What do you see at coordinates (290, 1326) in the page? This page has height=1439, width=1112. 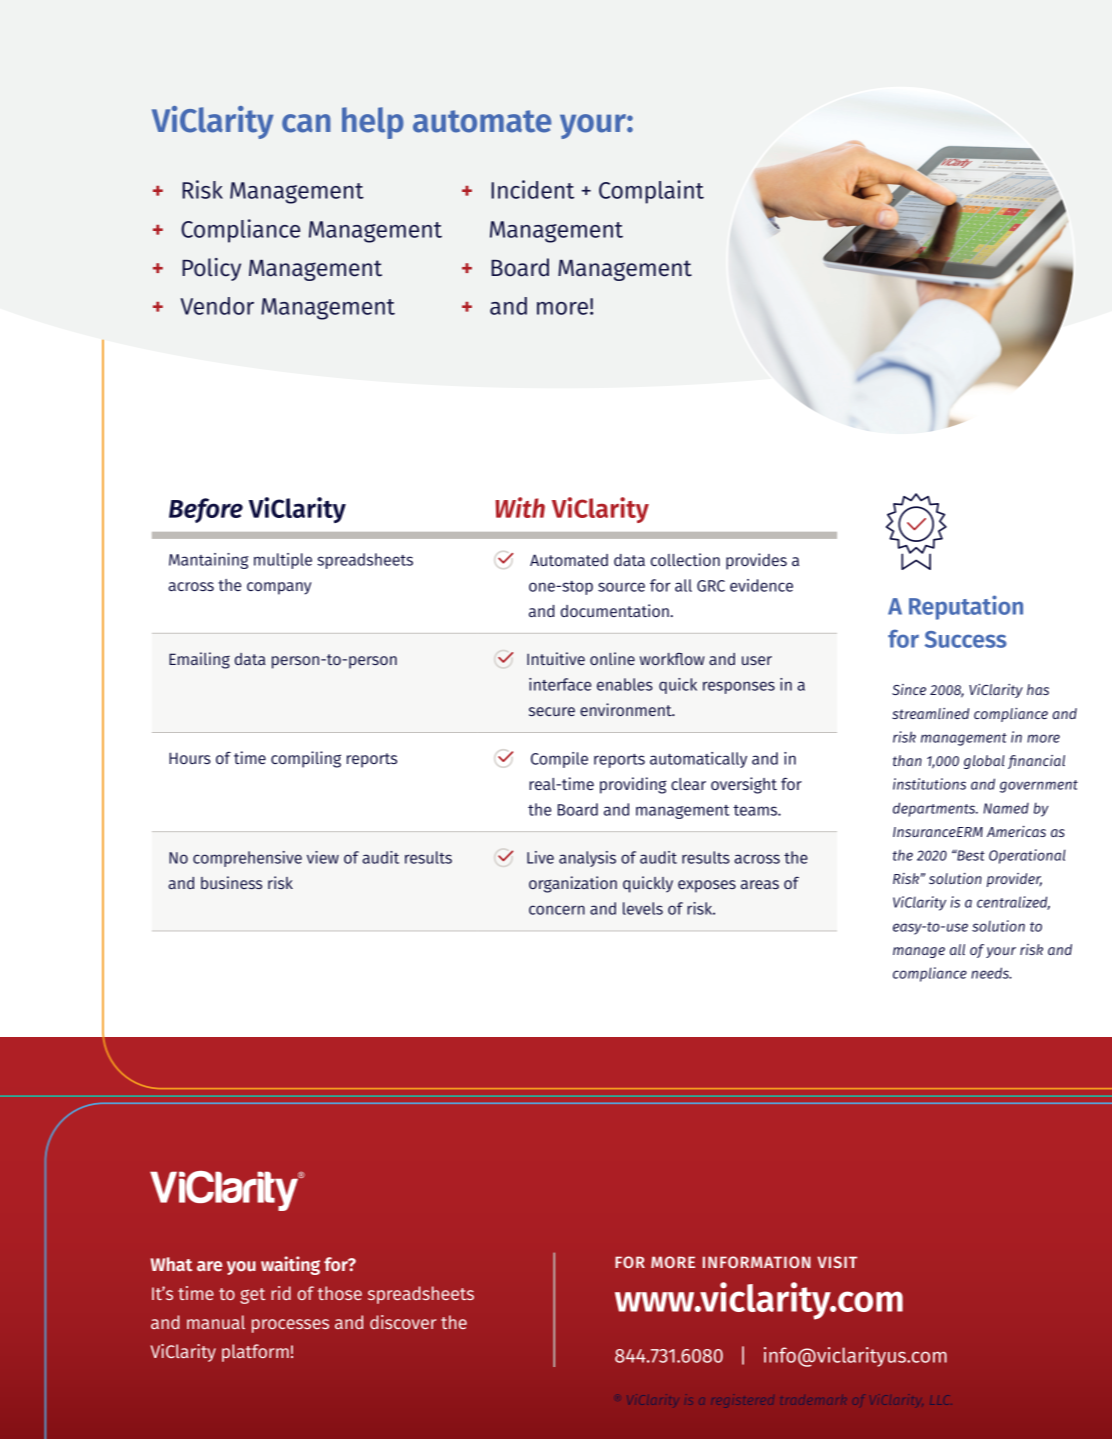 I see `processes` at bounding box center [290, 1326].
